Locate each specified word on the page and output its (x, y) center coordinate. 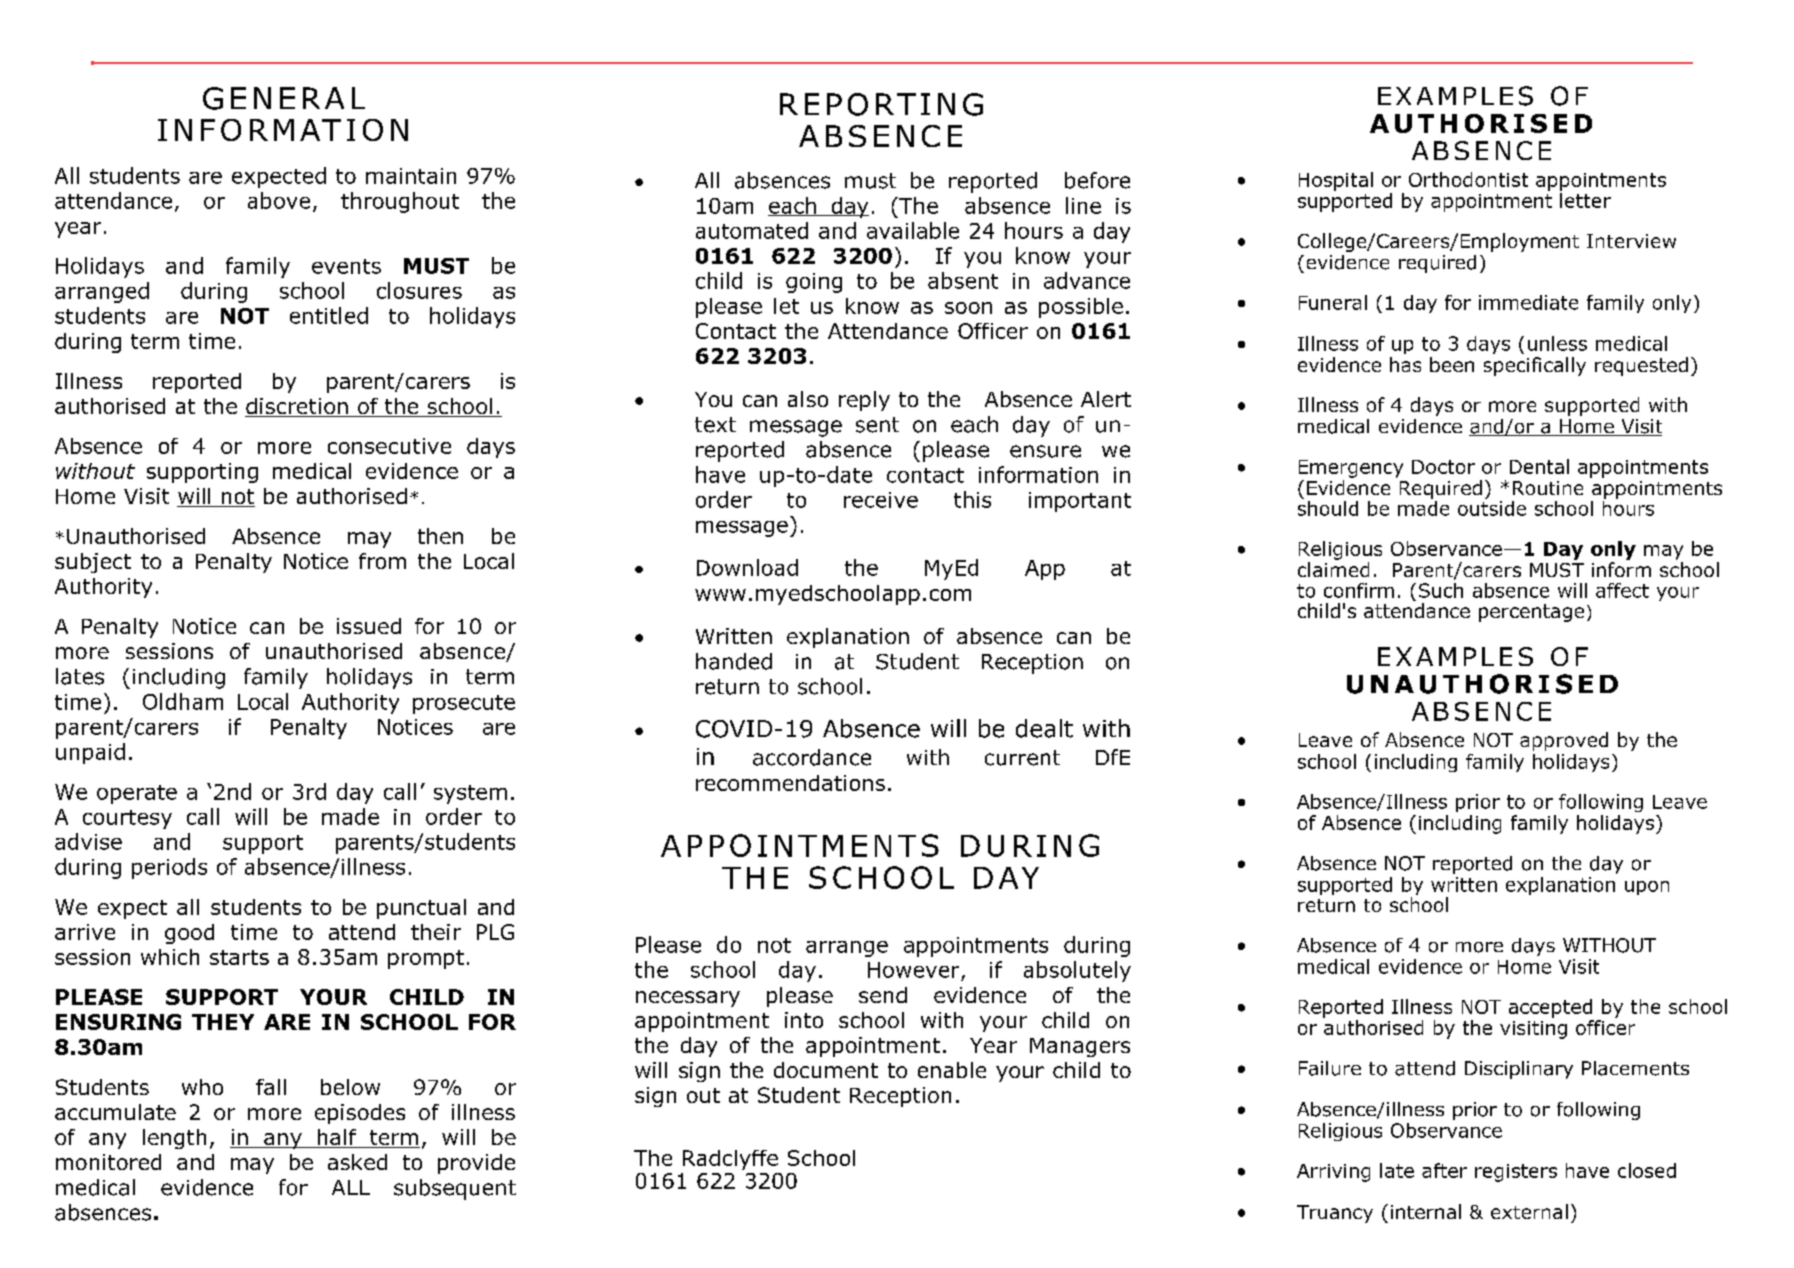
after (1444, 1170)
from (382, 561)
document (826, 1070)
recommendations (790, 783)
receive (881, 500)
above (279, 200)
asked (357, 1162)
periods (169, 868)
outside (1492, 507)
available (913, 230)
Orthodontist (1468, 179)
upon (1647, 888)
